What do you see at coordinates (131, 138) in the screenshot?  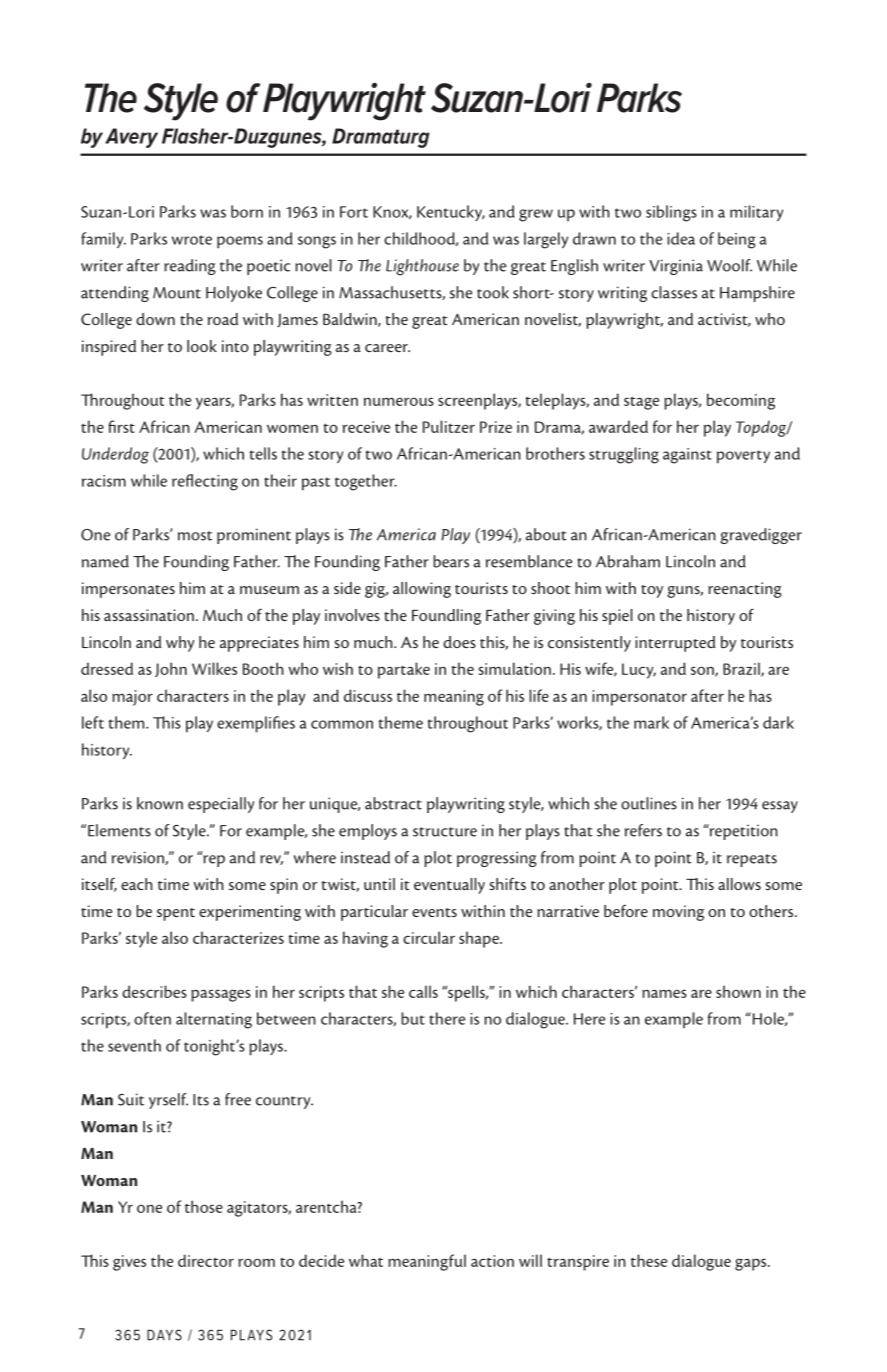 I see `Avery` at bounding box center [131, 138].
